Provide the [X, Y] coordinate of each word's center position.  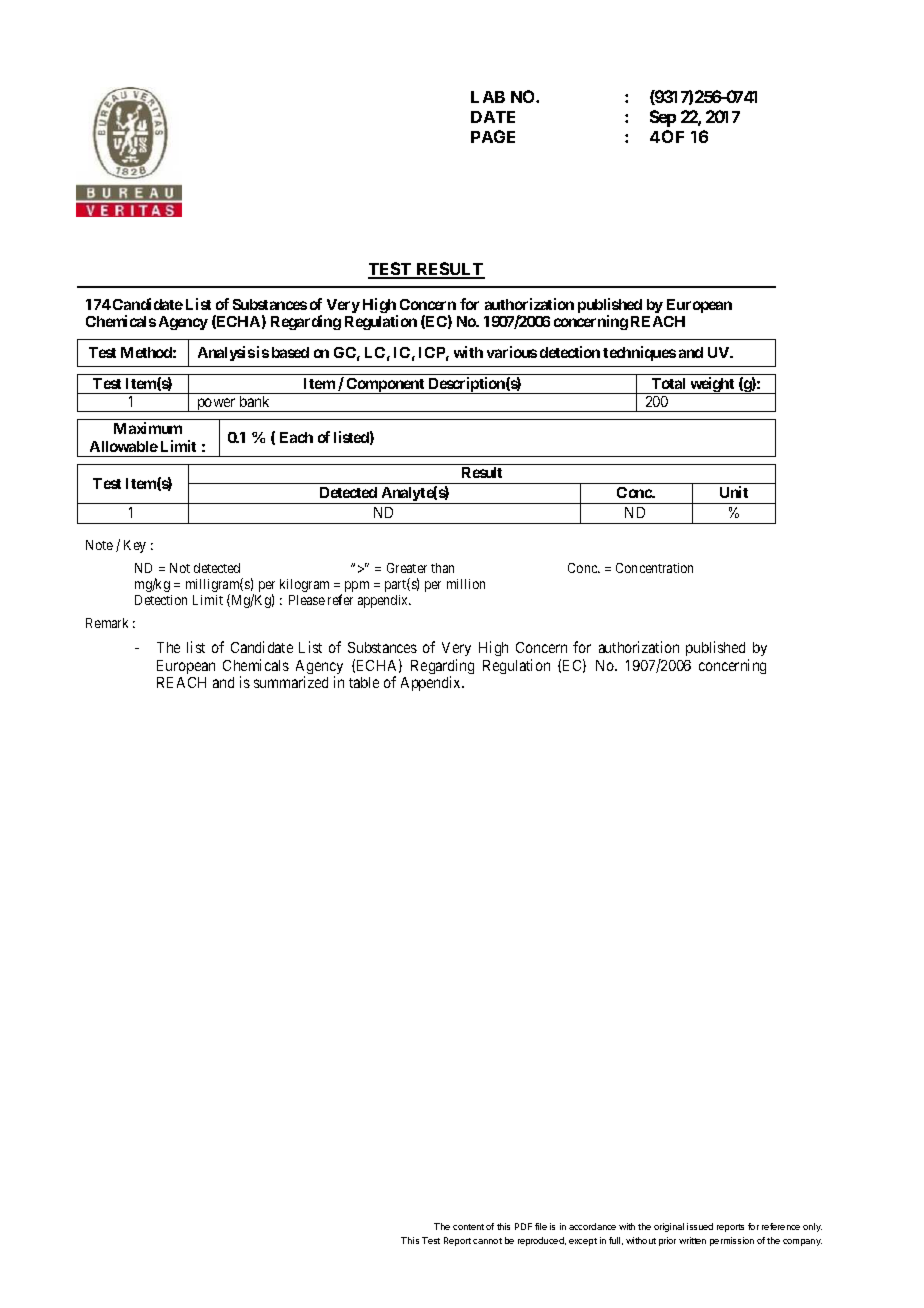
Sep [663, 118]
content [468, 1227]
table [364, 682]
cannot [487, 1241]
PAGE [493, 136]
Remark [107, 623]
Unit [734, 492]
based [290, 352]
